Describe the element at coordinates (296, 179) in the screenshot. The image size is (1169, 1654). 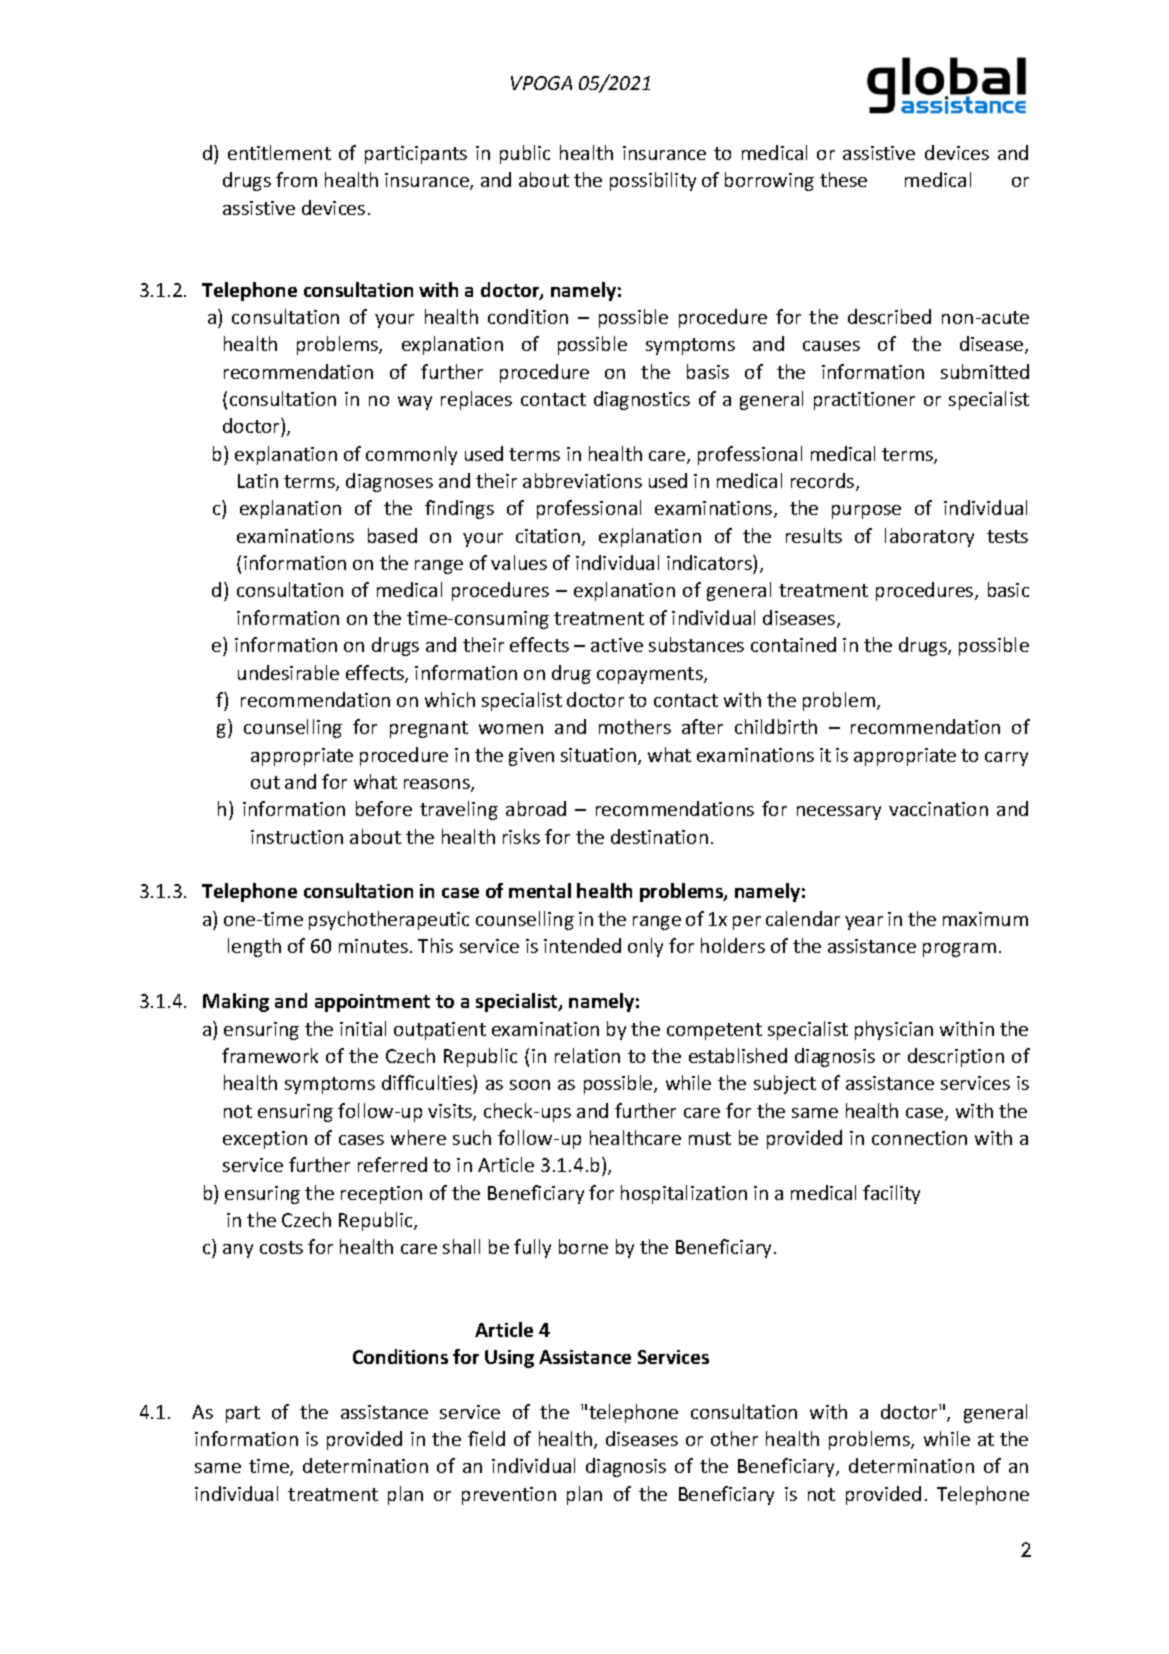
I see `from` at that location.
